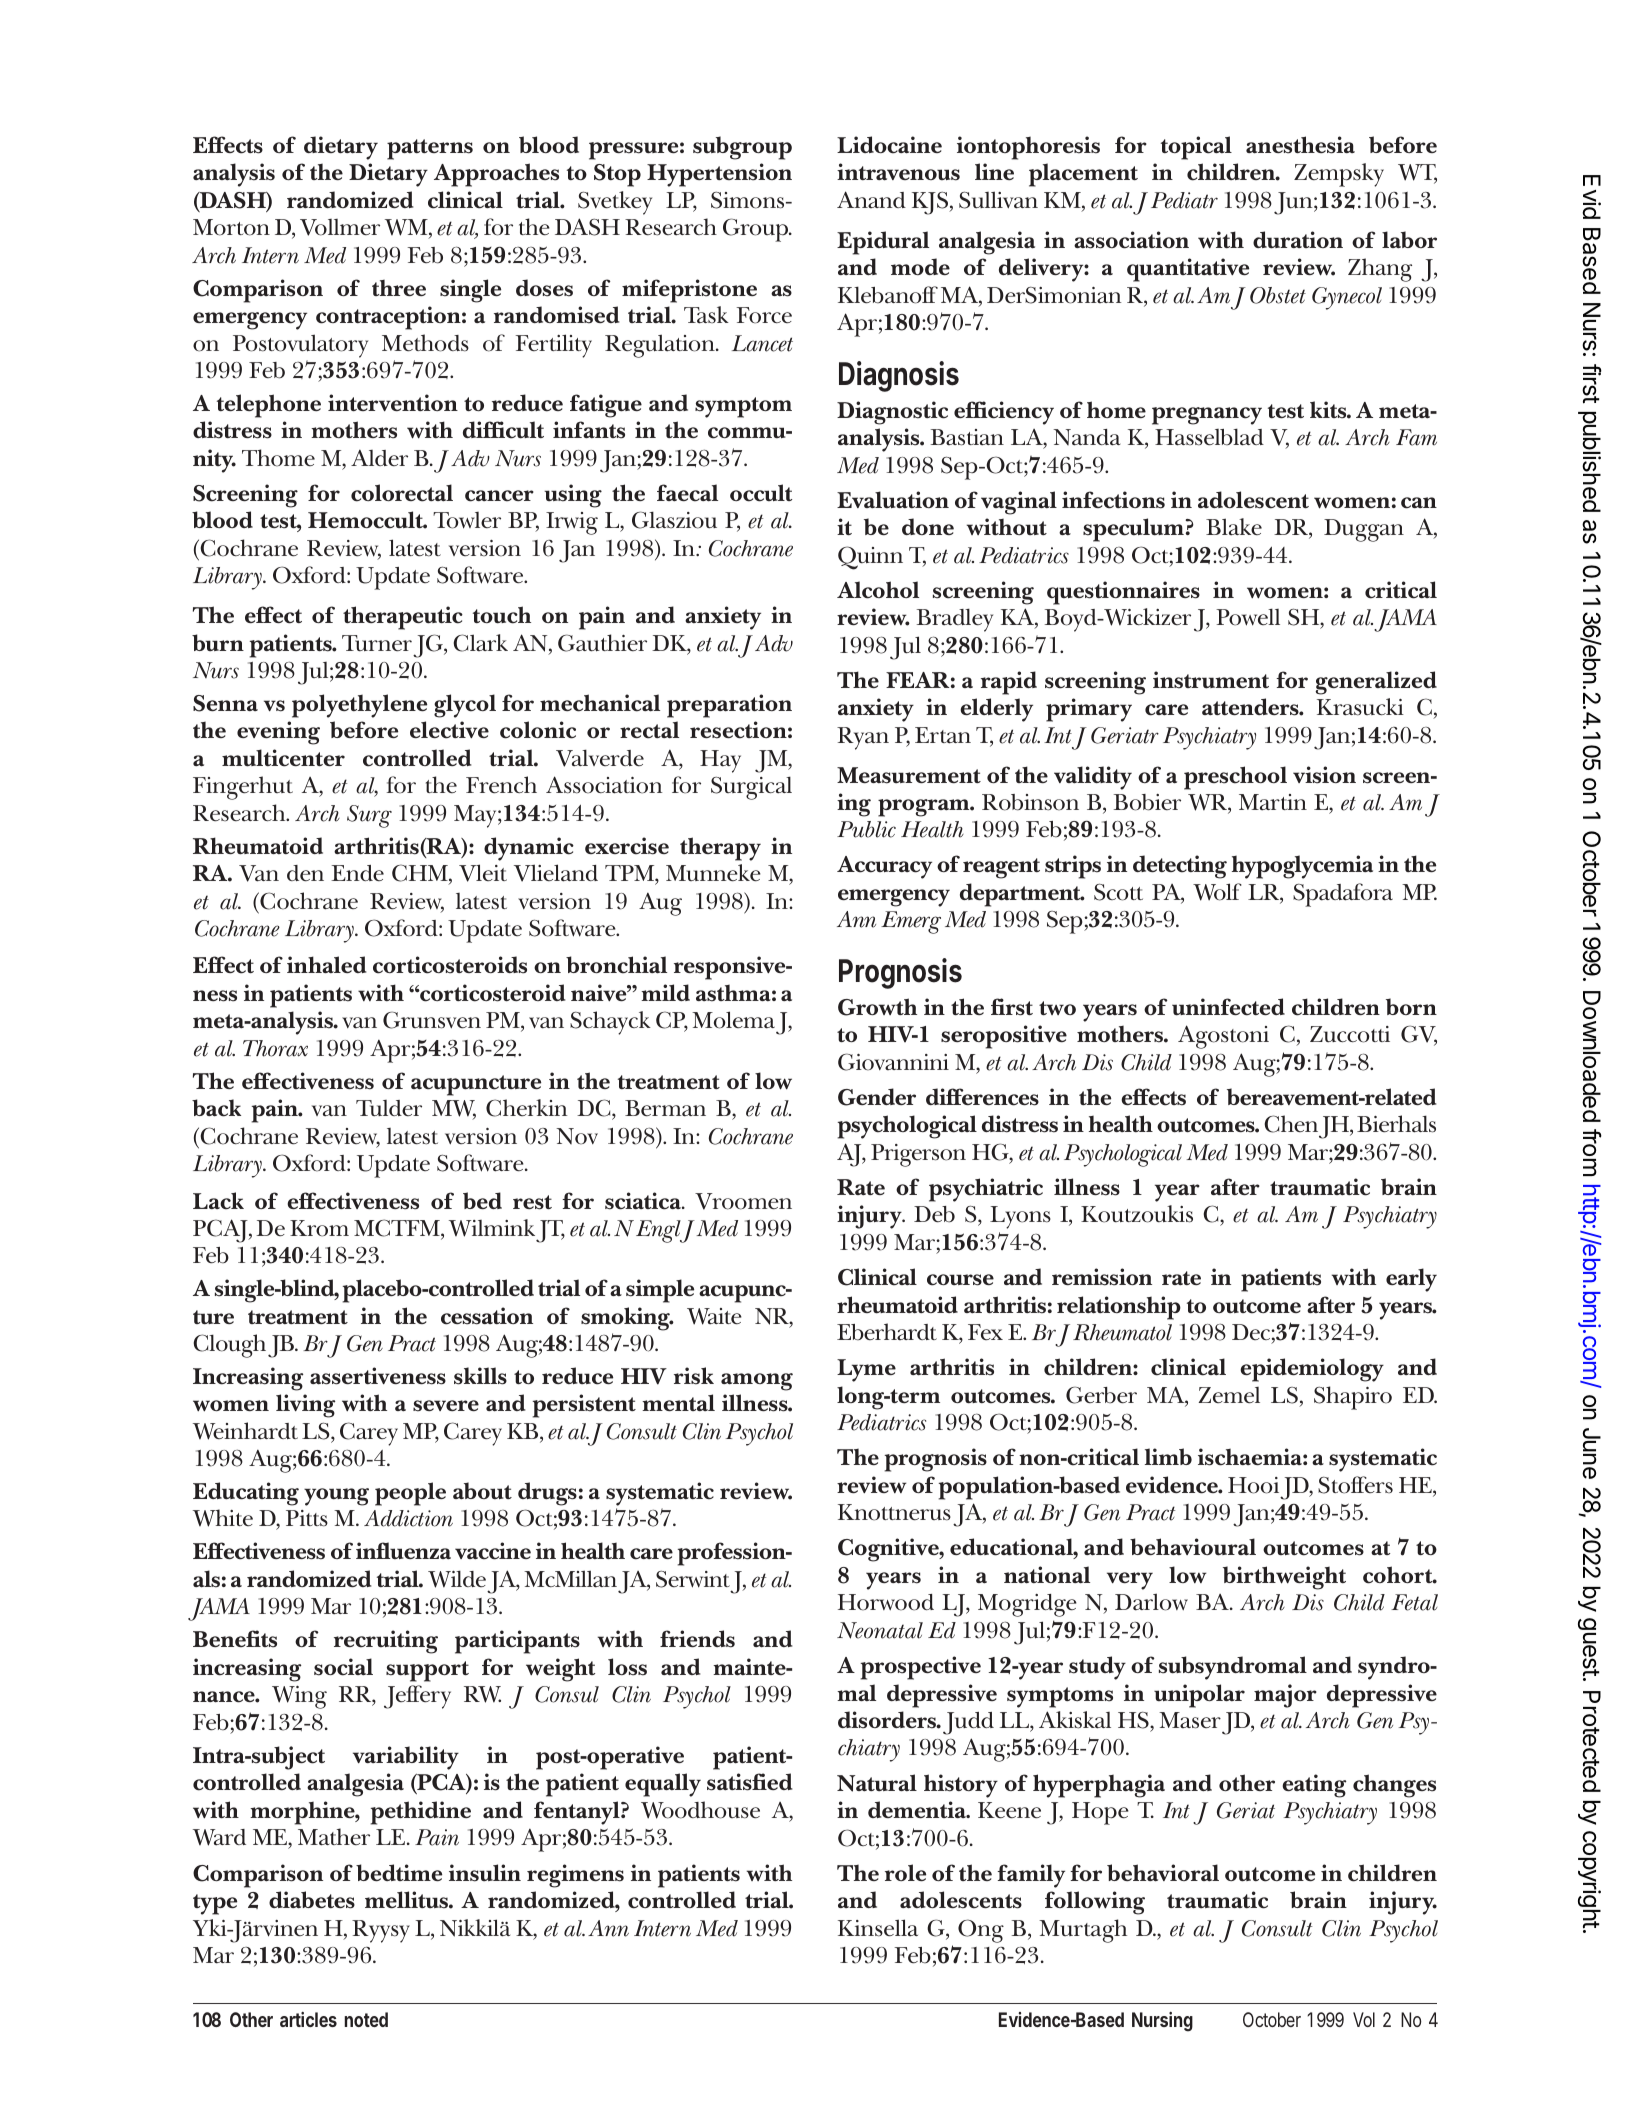 Image resolution: width=1629 pixels, height=2108 pixels. What do you see at coordinates (878, 1928) in the image?
I see `Kinsella` at bounding box center [878, 1928].
